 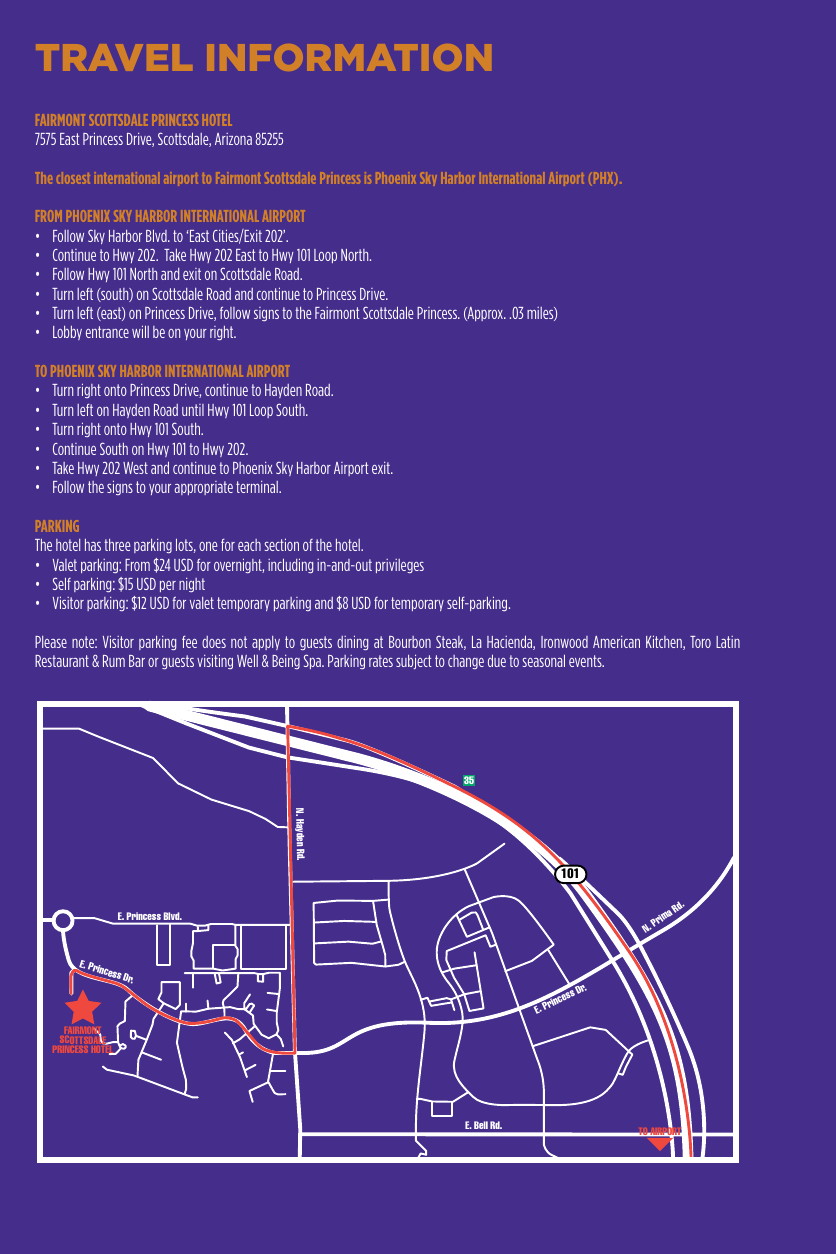 I want to click on West, so click(x=135, y=468).
